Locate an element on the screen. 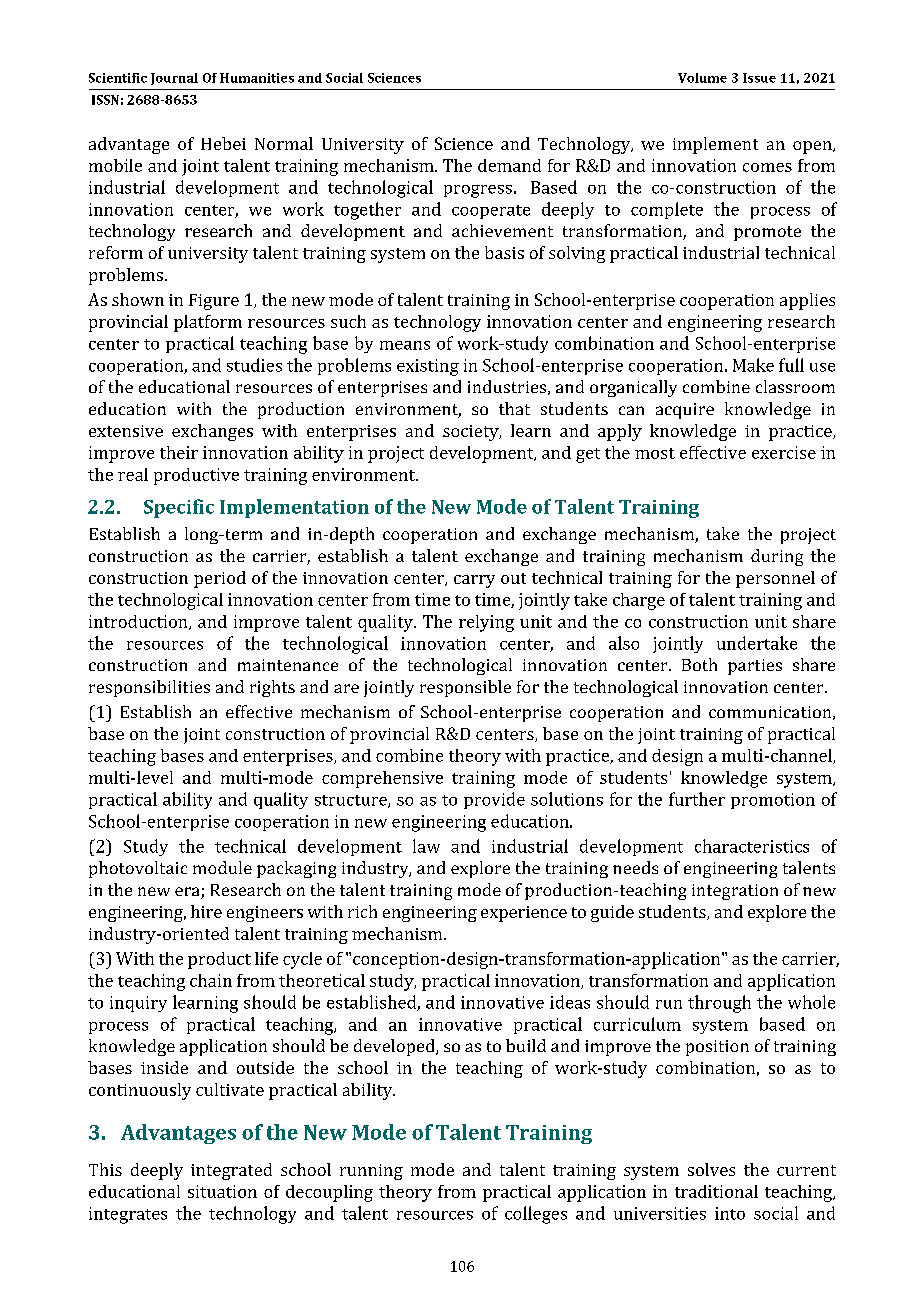 The image size is (924, 1308). parties is located at coordinates (755, 667).
